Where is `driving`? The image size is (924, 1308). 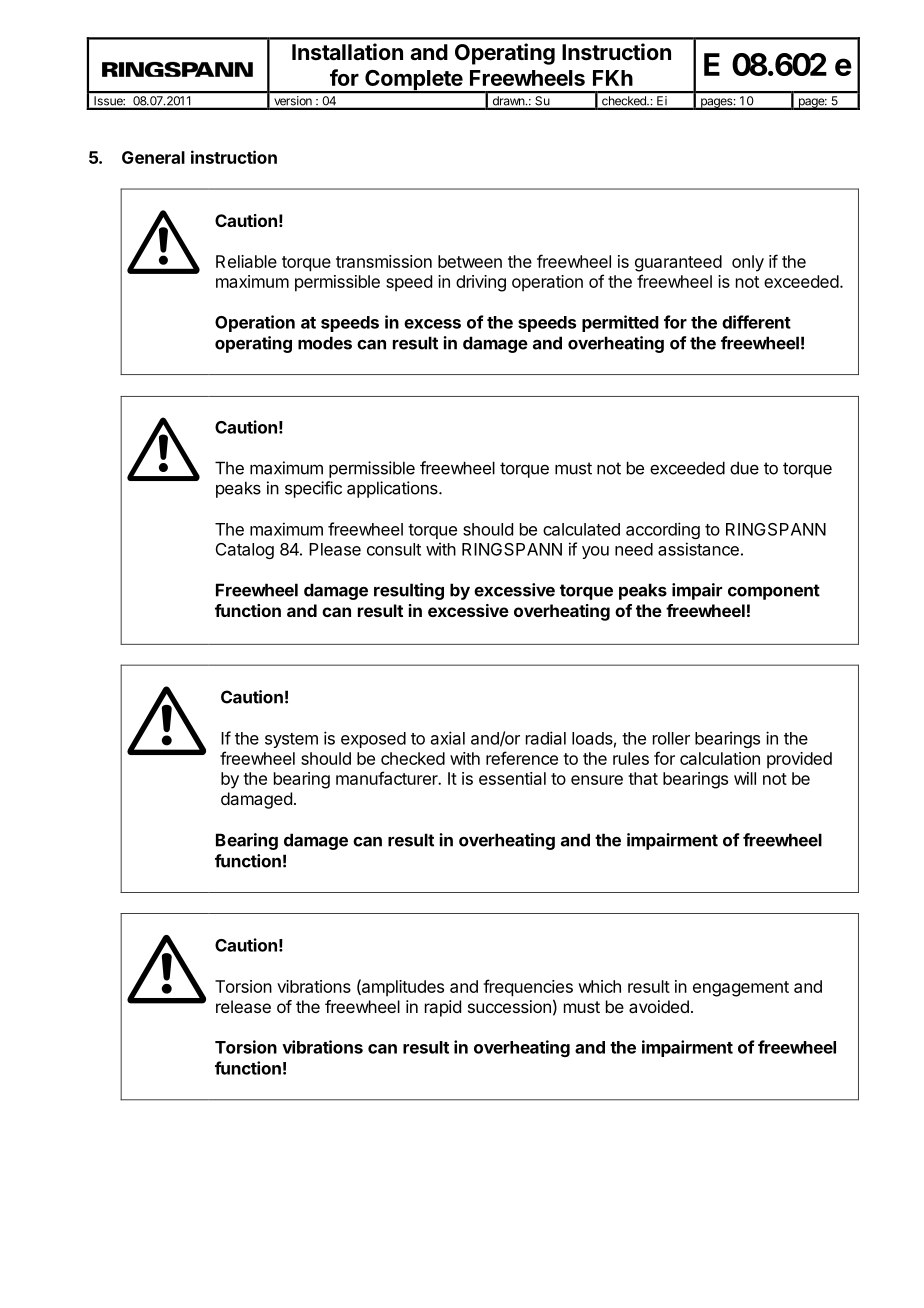 driving is located at coordinates (481, 283).
